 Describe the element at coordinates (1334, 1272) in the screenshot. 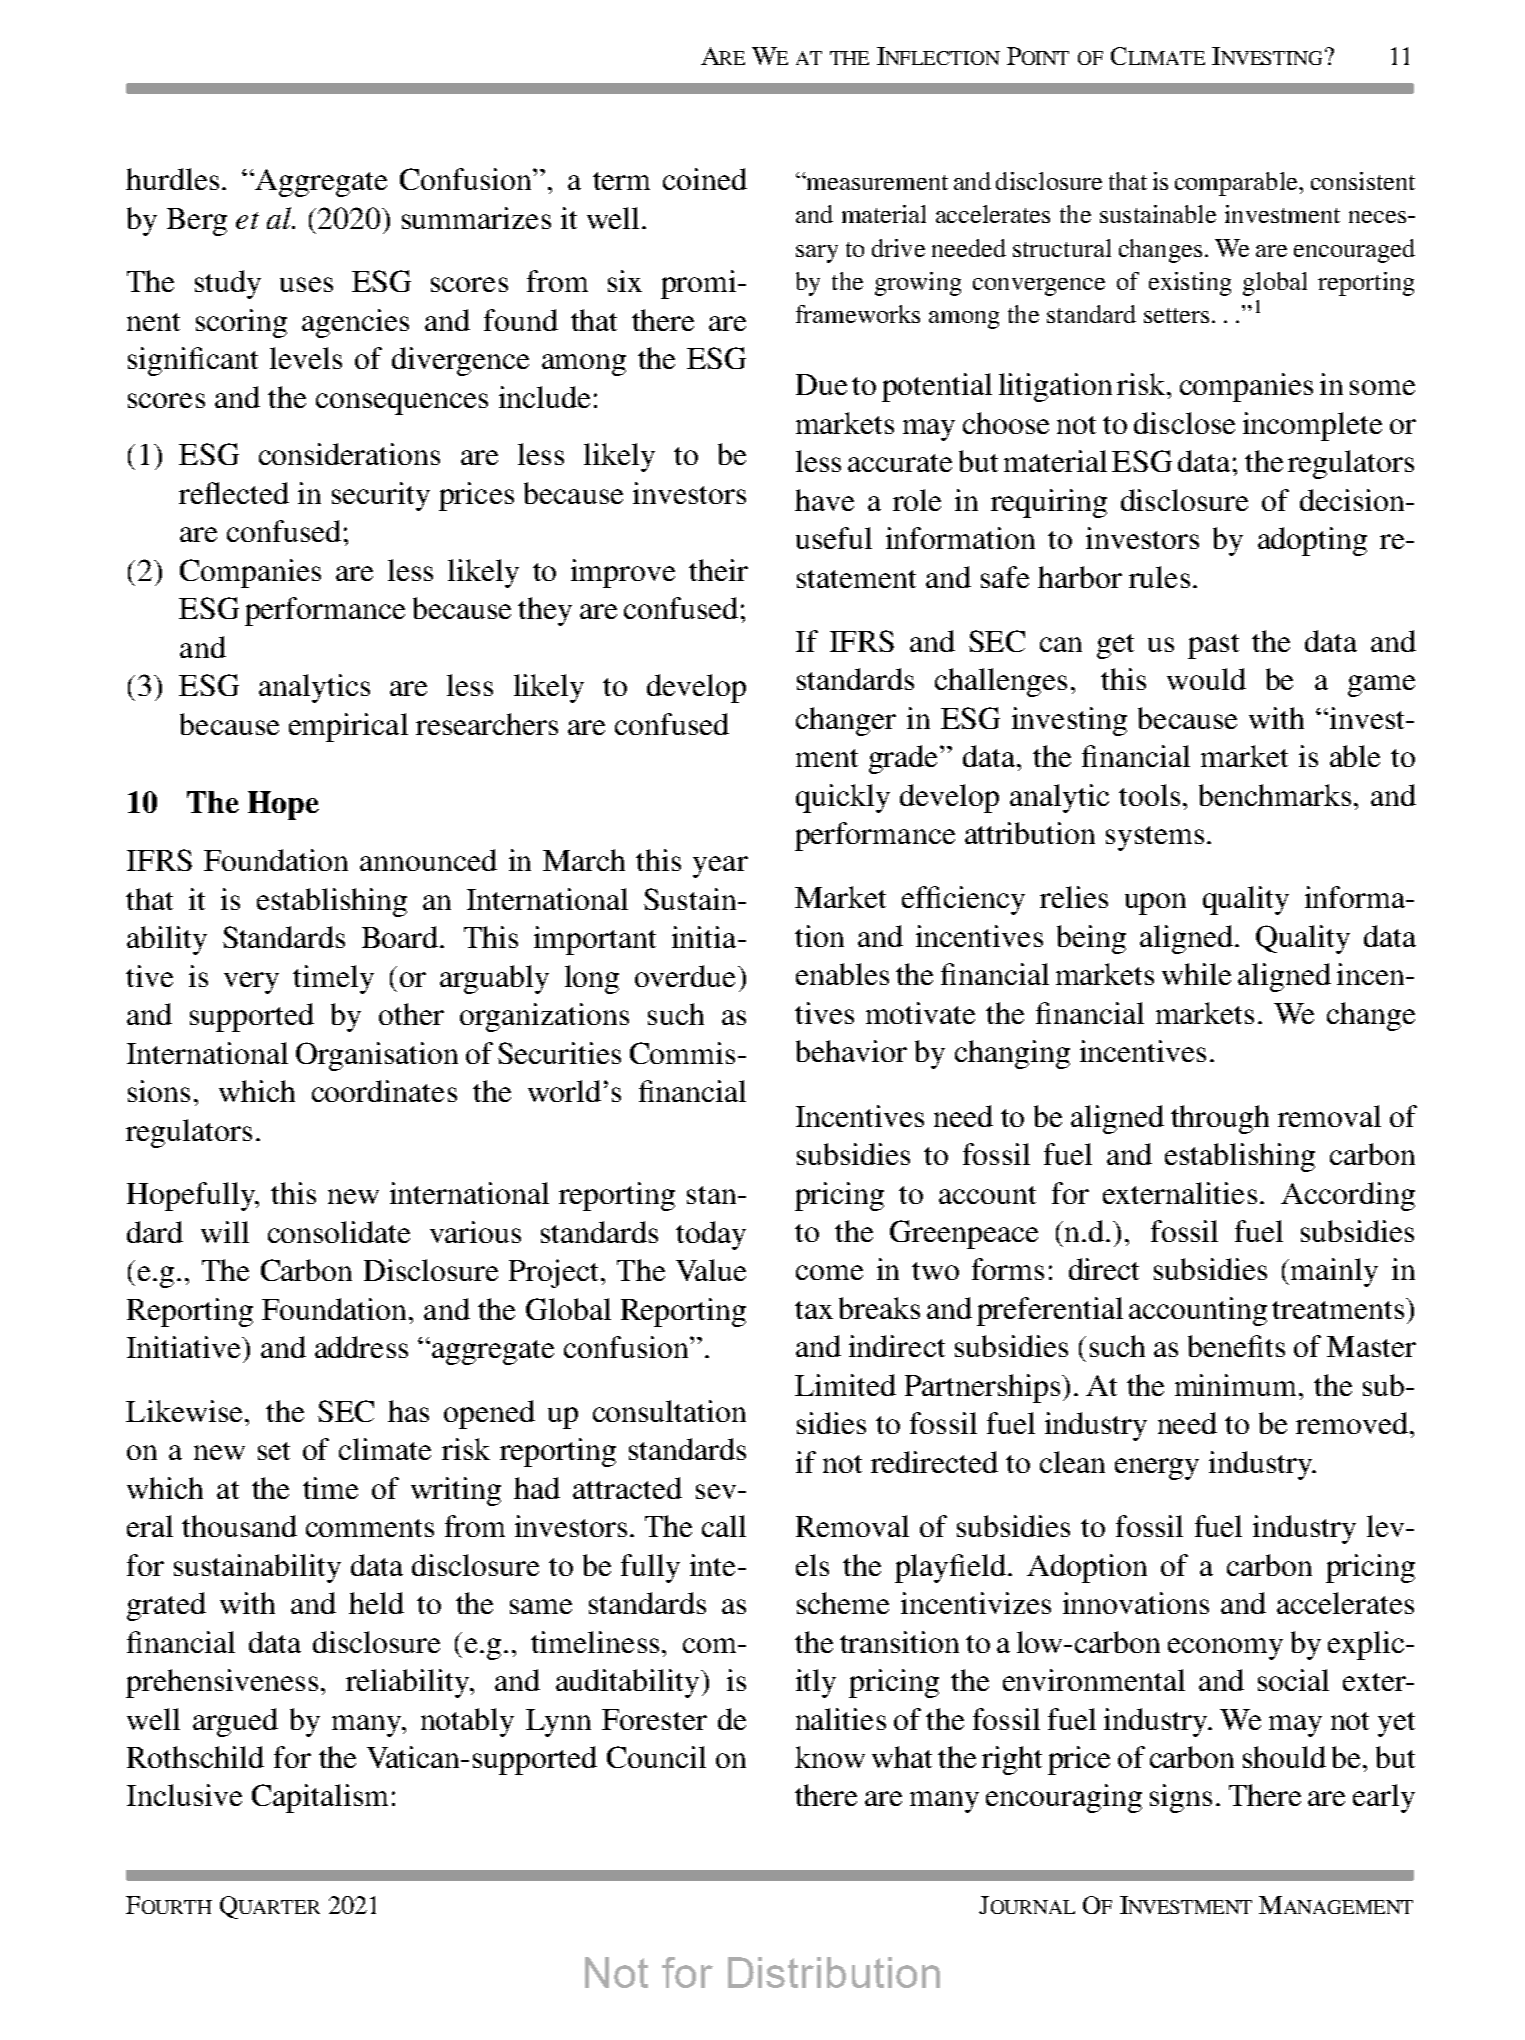

I see `mainly` at that location.
